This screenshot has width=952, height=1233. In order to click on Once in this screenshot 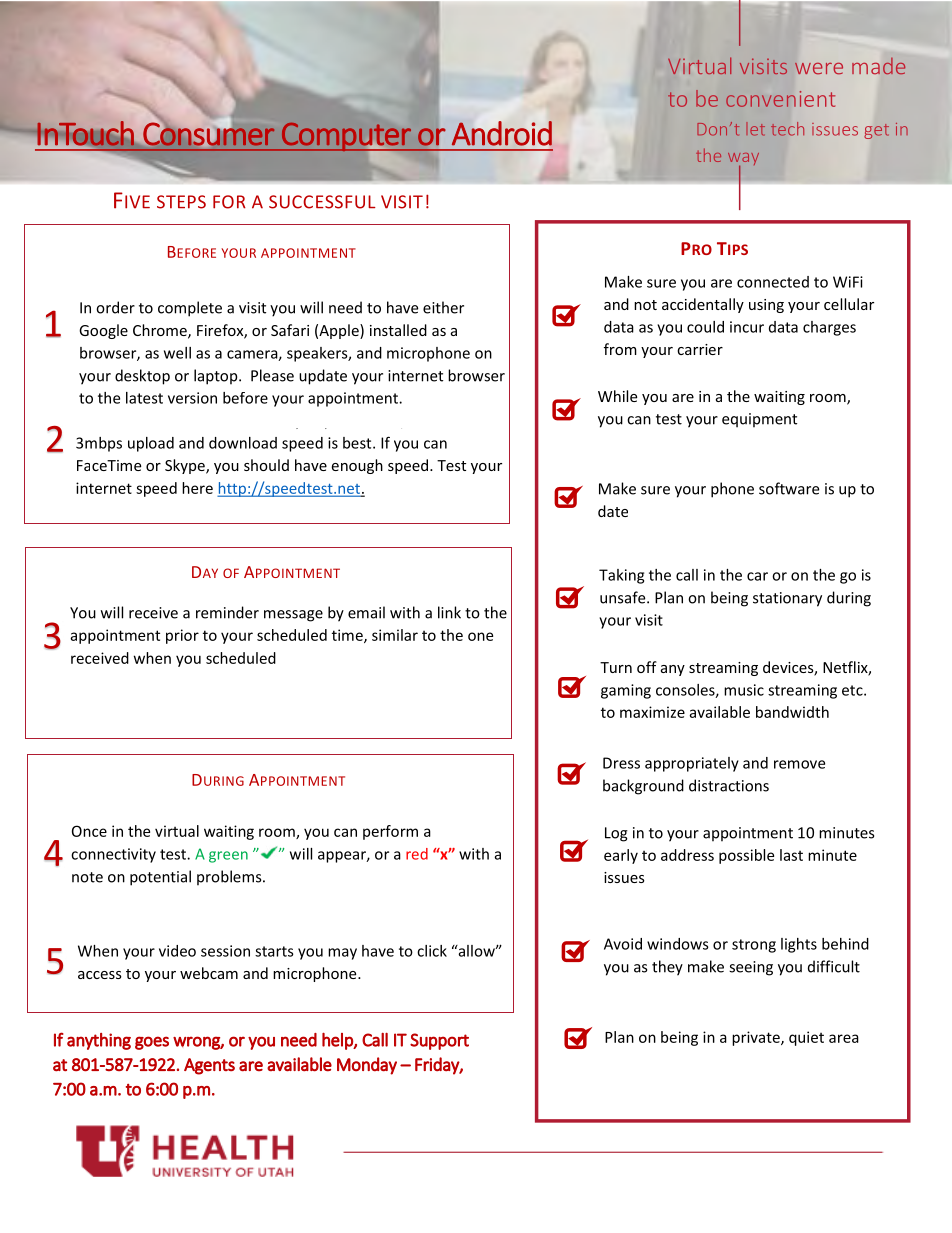, I will do `click(89, 831)`.
